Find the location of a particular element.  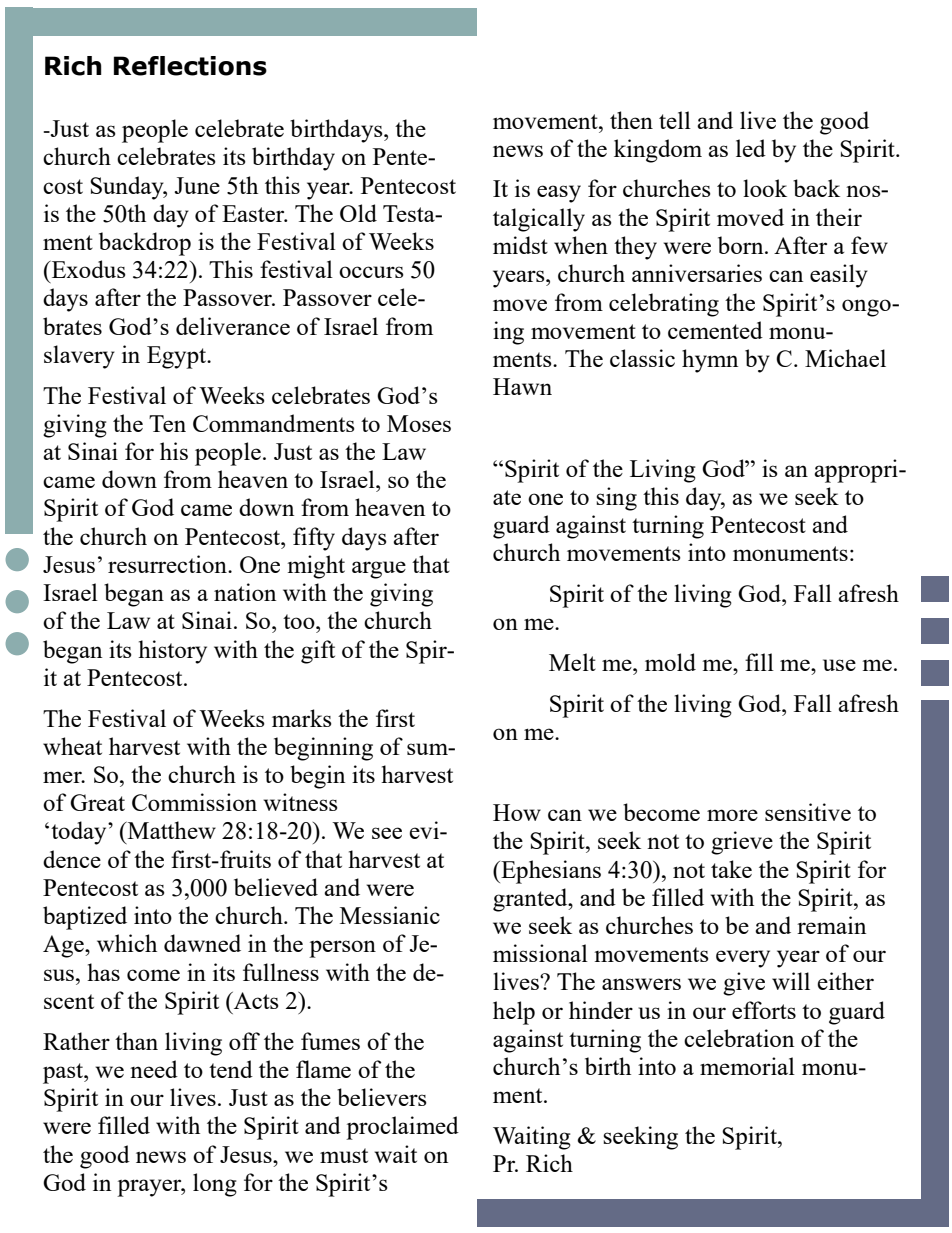

easily is located at coordinates (839, 276).
